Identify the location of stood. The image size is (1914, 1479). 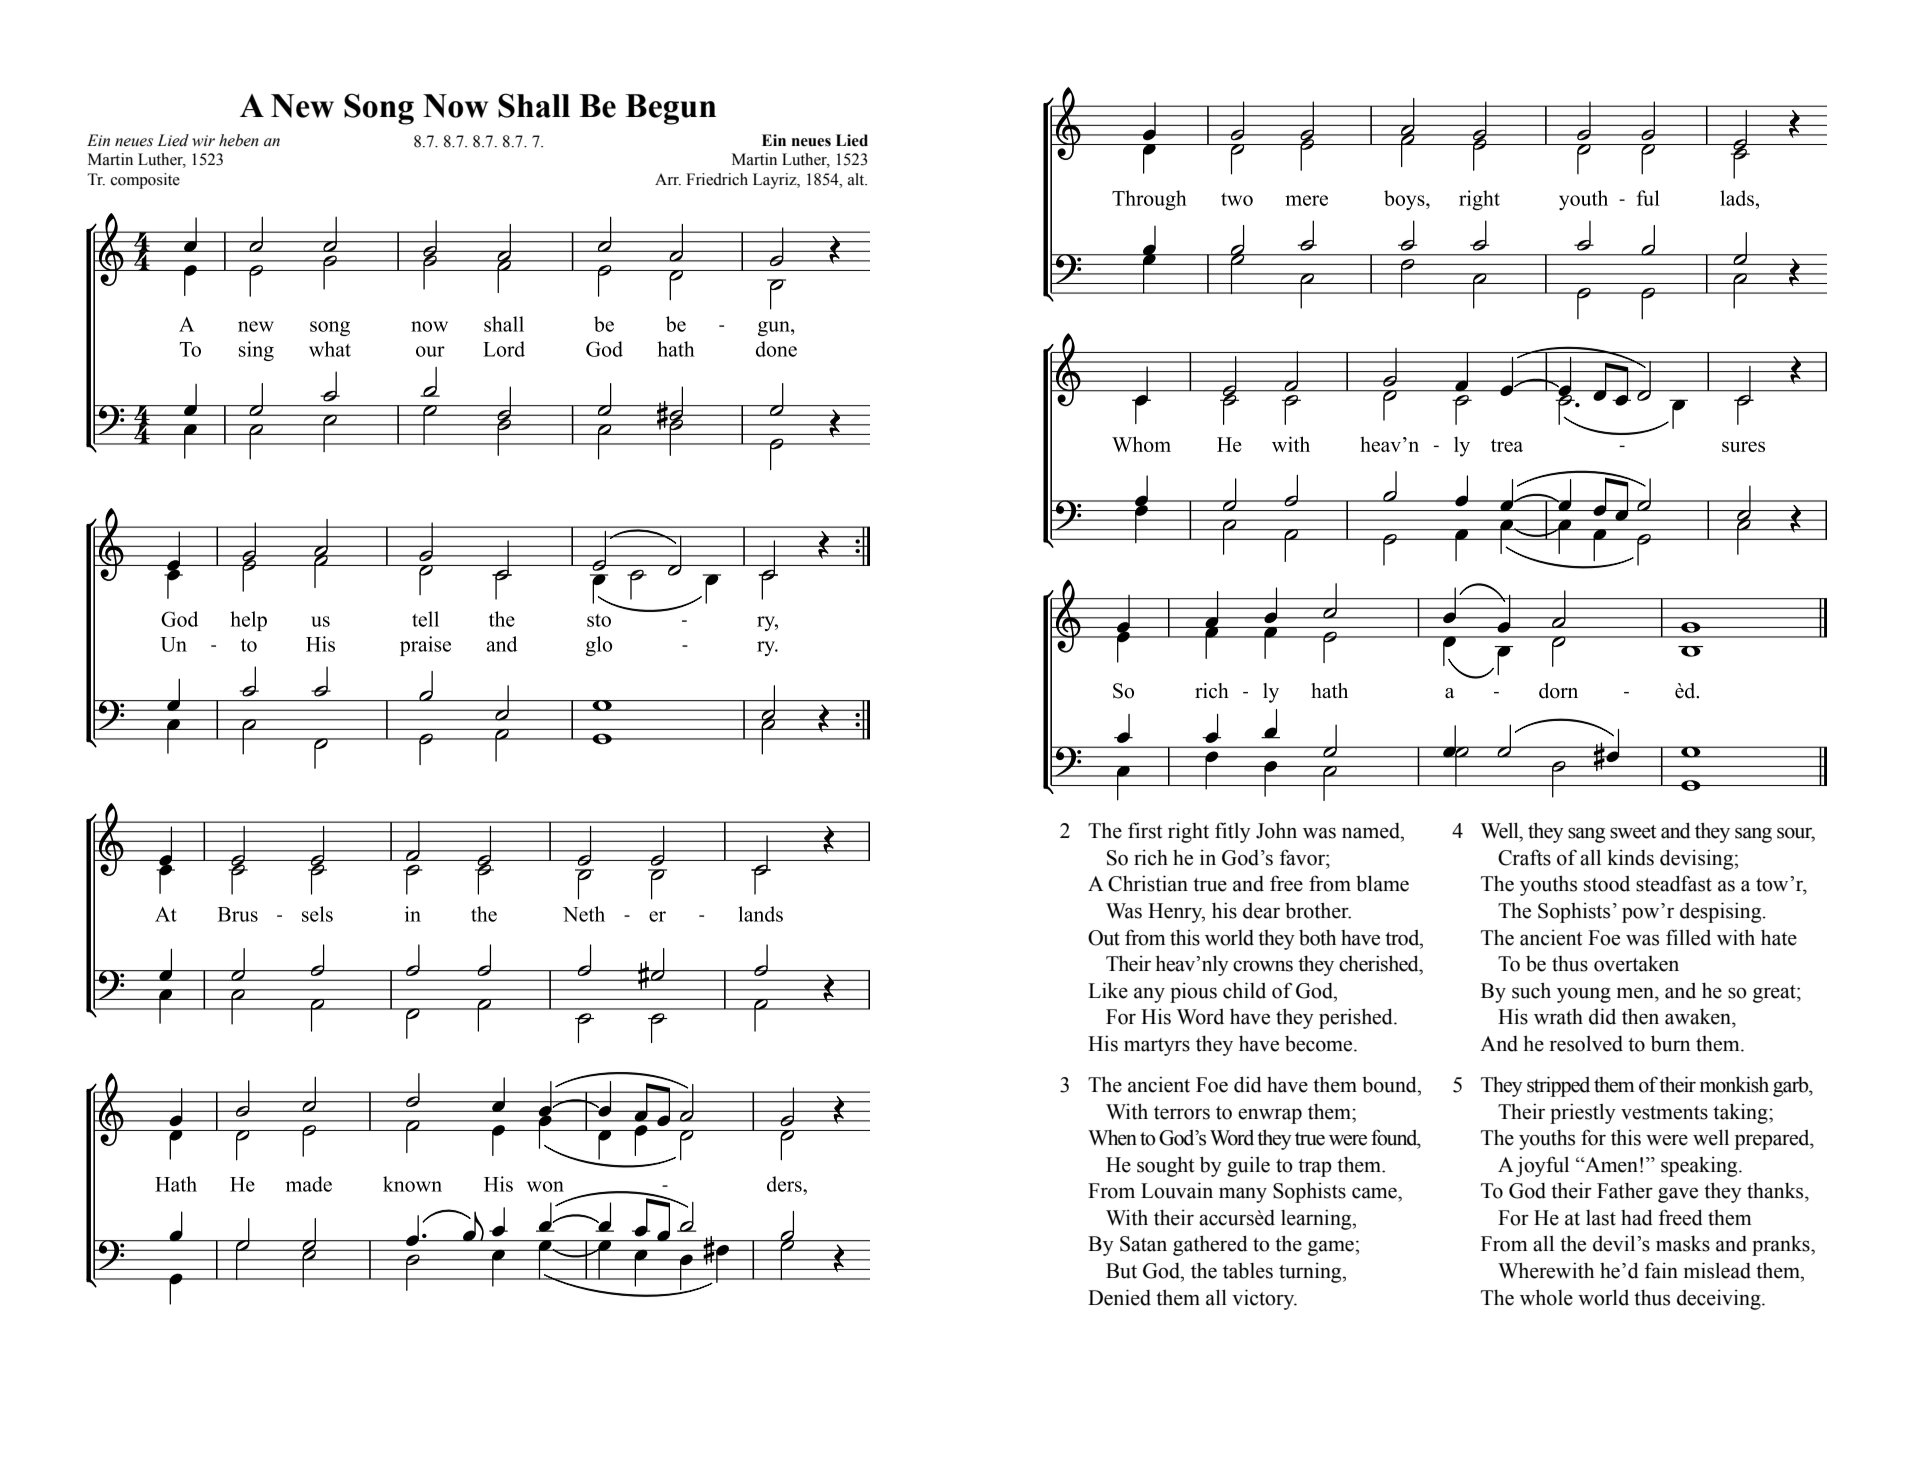
(1607, 884).
